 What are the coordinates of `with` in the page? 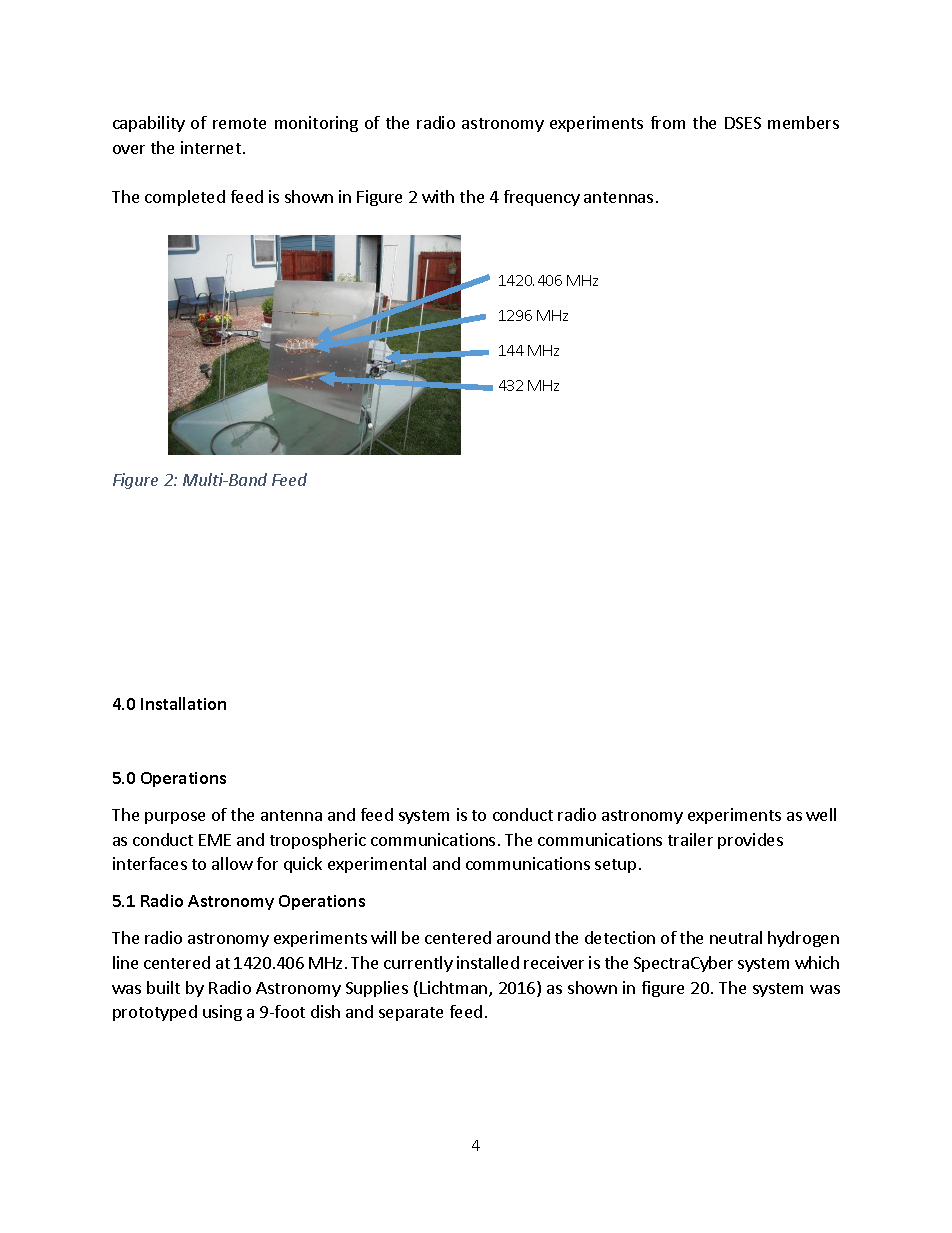 It's located at (438, 196).
